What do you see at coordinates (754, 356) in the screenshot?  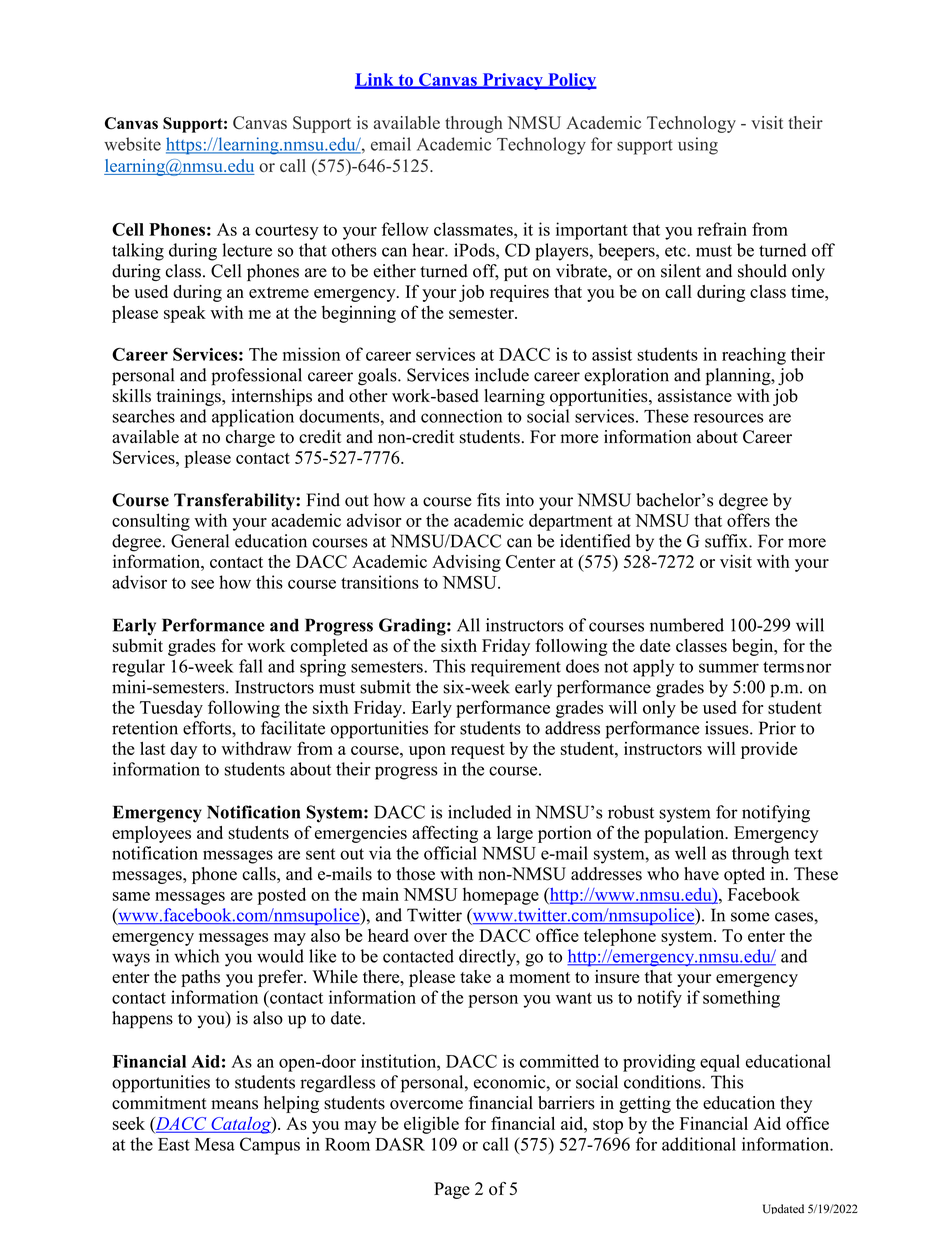 I see `reaching` at bounding box center [754, 356].
